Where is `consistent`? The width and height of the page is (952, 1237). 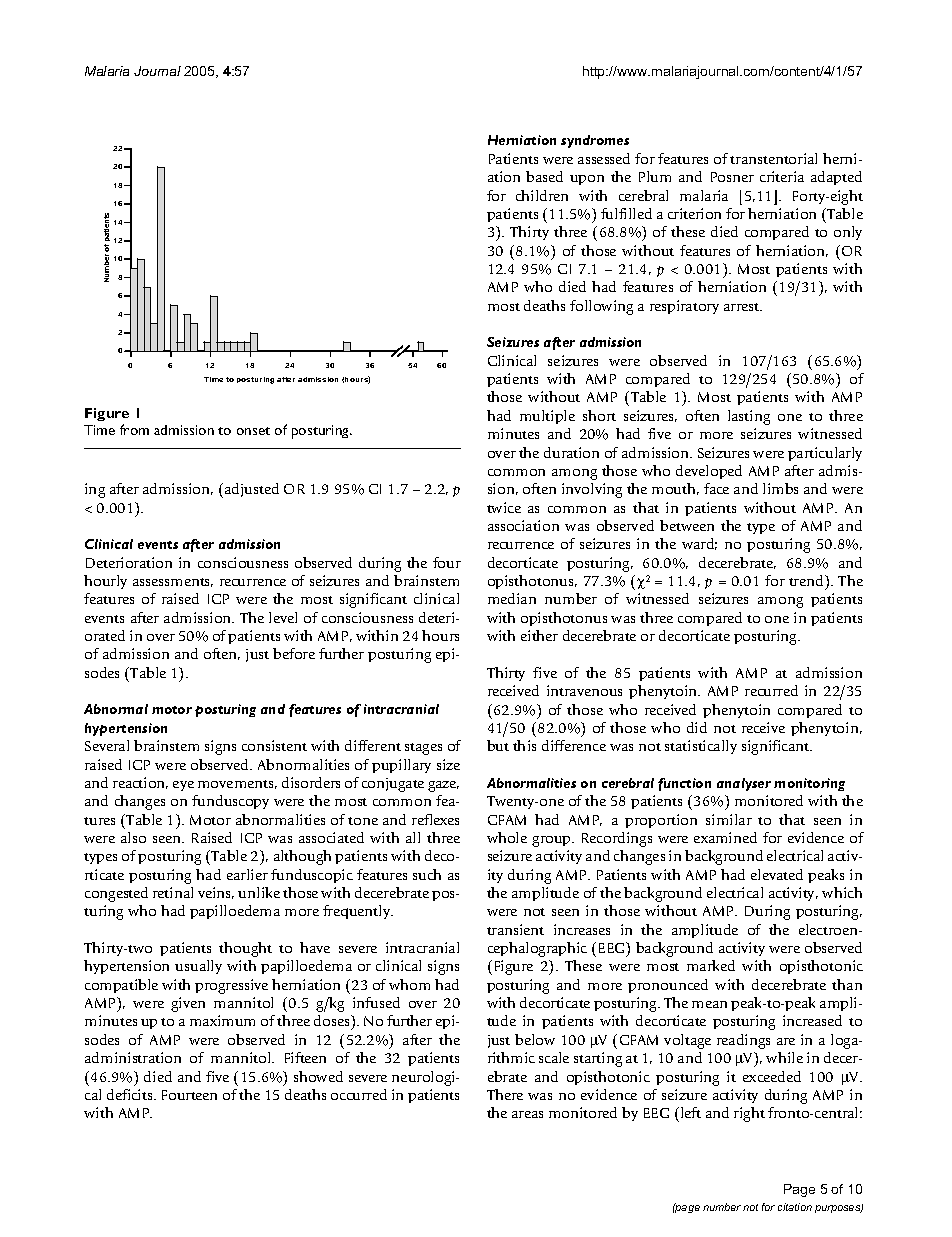 consistent is located at coordinates (274, 745).
